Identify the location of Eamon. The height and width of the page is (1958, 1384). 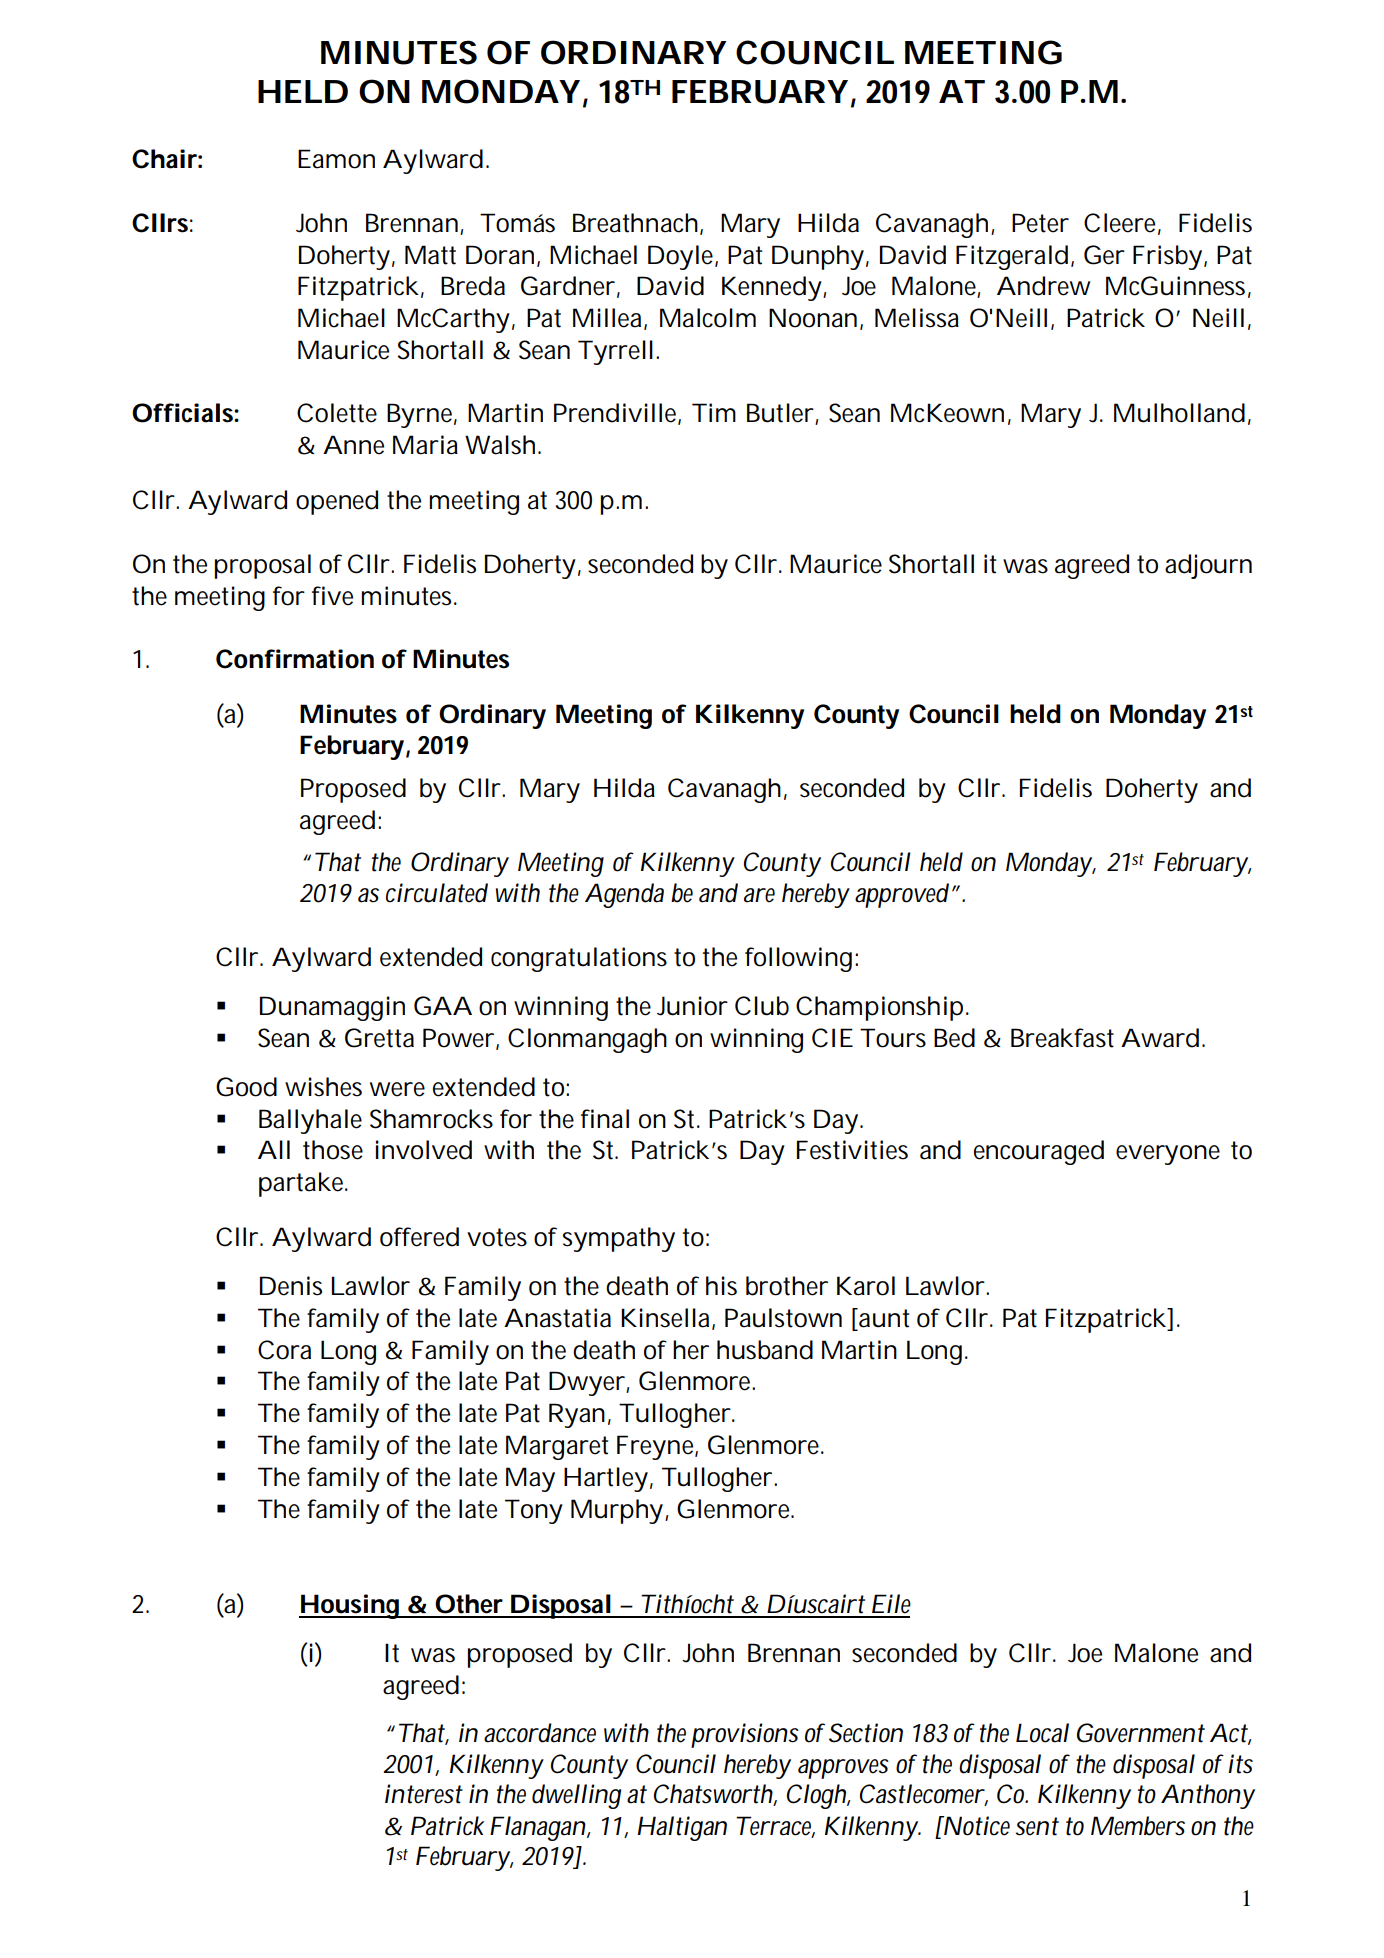
(336, 159).
